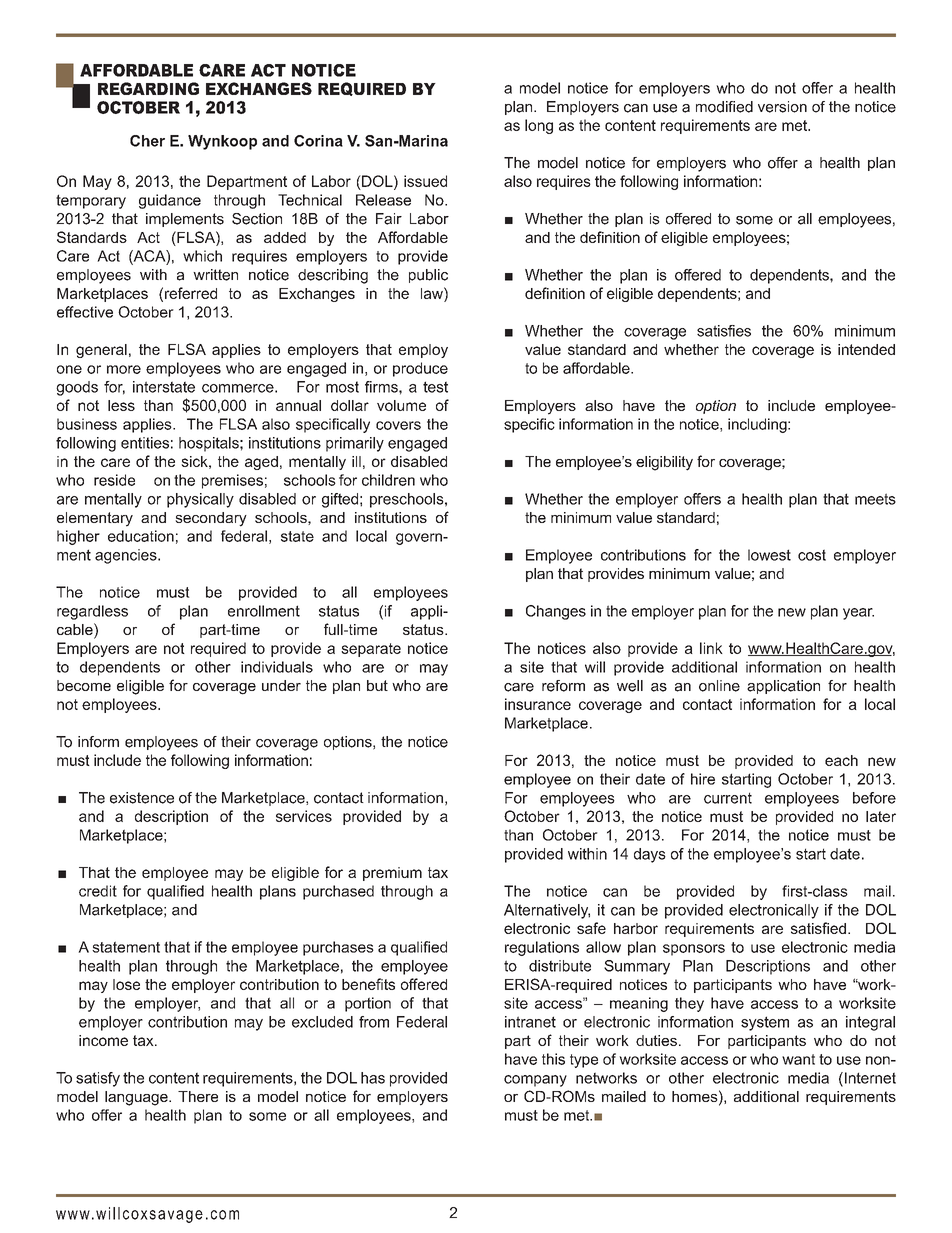 Image resolution: width=952 pixels, height=1233 pixels. I want to click on insurance, so click(538, 704).
